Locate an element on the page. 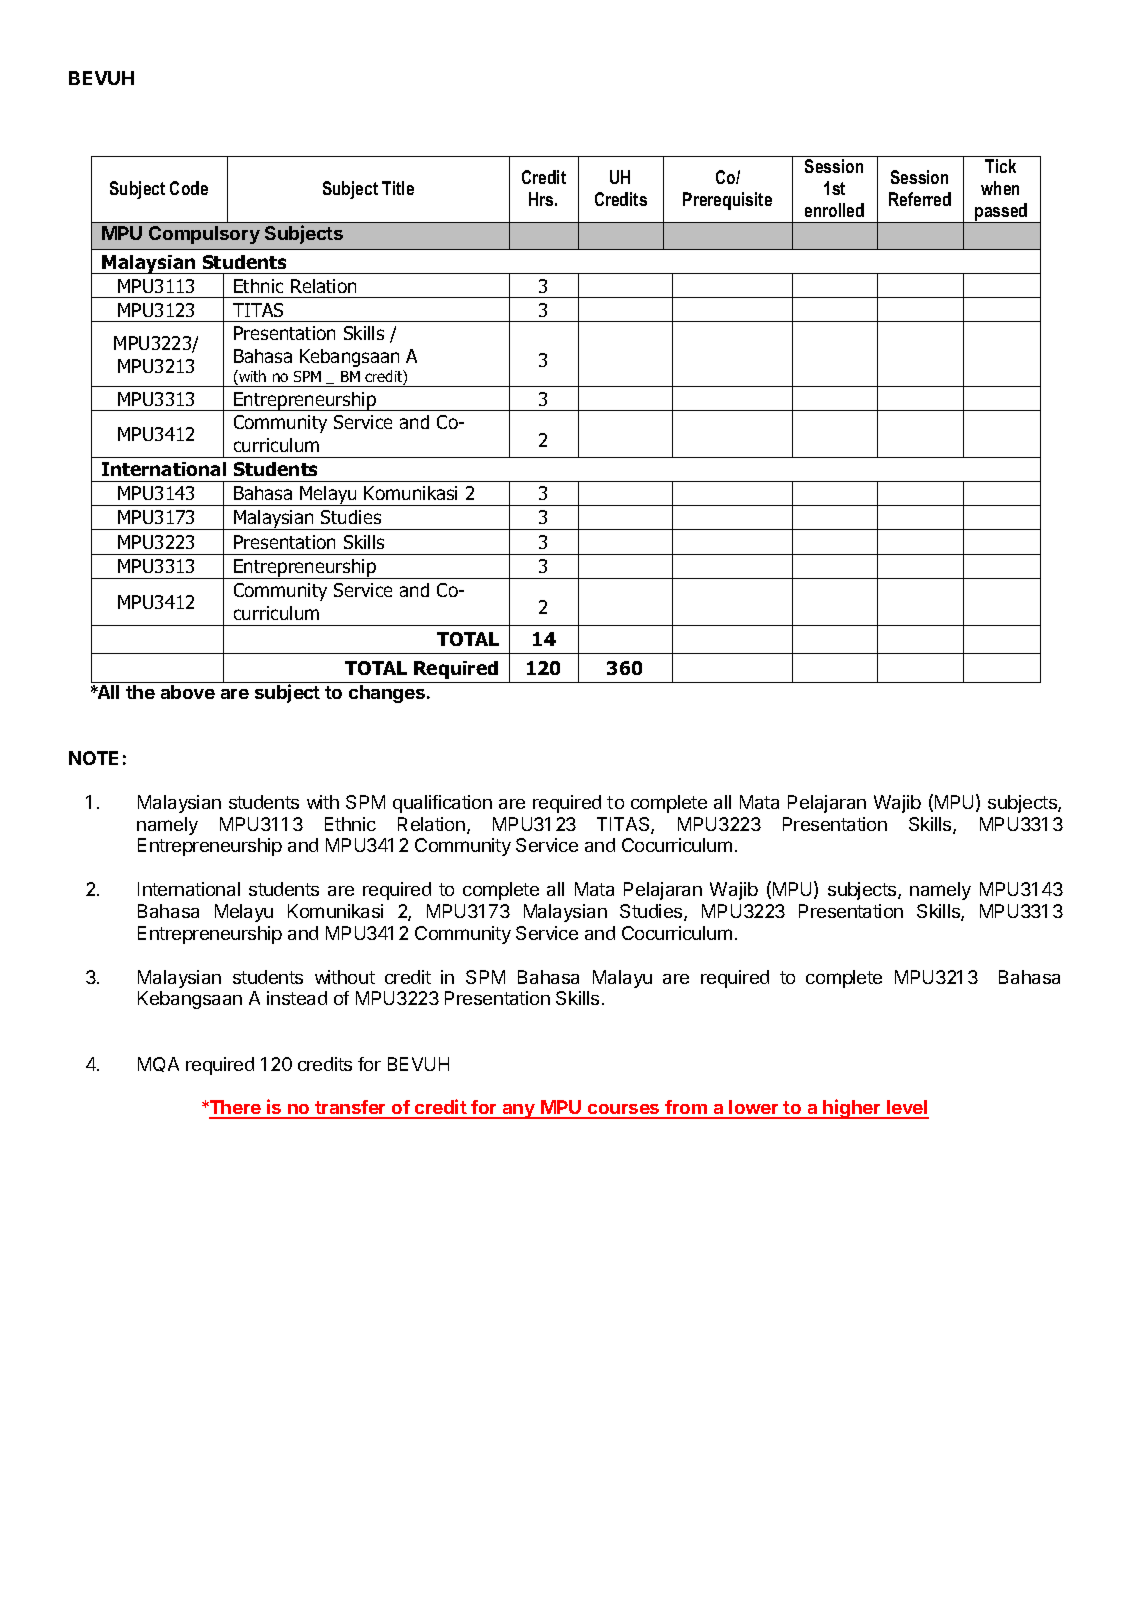 This page has width=1131, height=1599. Referred is located at coordinates (920, 199).
